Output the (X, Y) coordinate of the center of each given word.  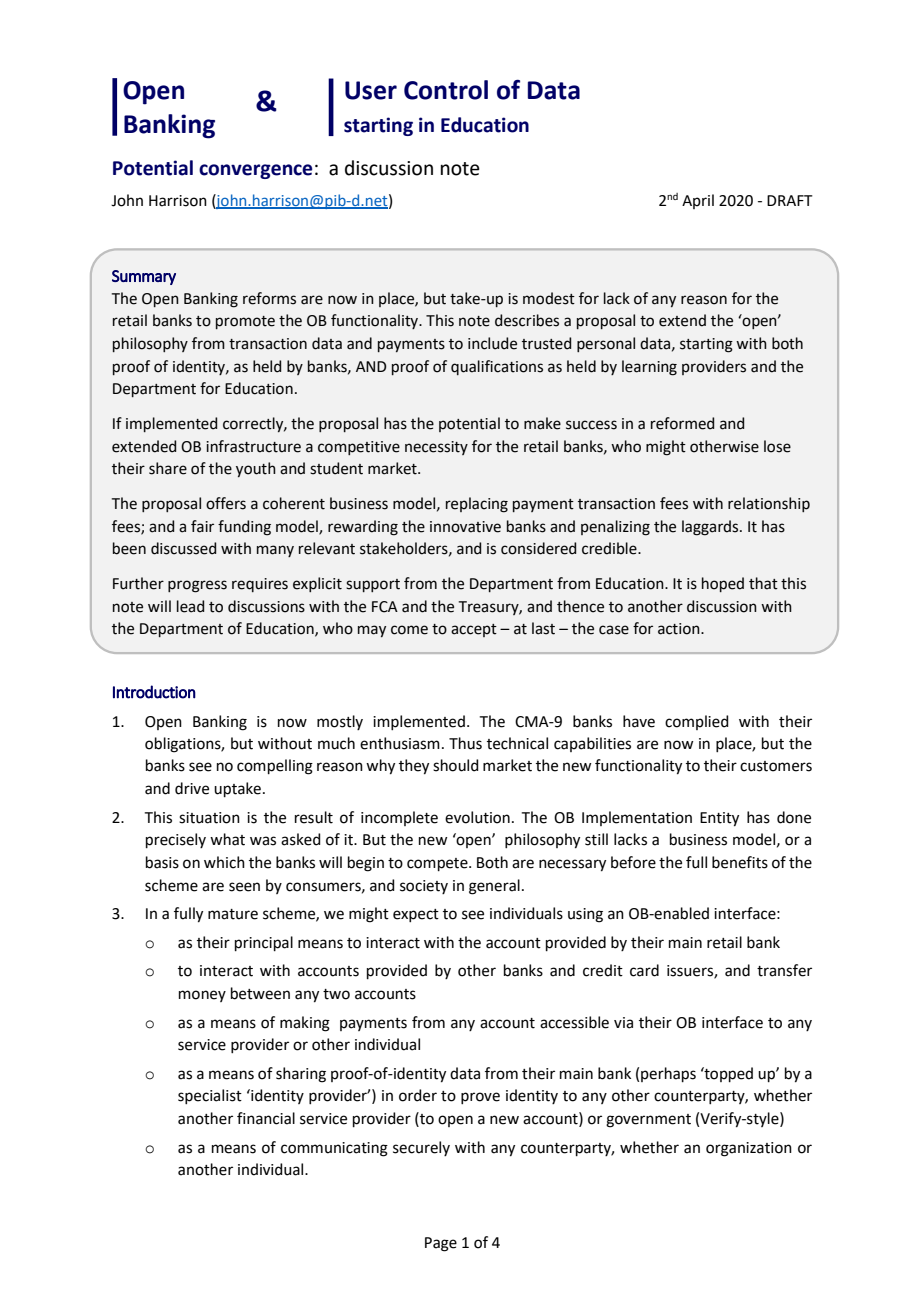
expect (416, 915)
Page (441, 1244)
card (644, 970)
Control (446, 90)
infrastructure (253, 446)
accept (474, 630)
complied (697, 722)
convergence (255, 171)
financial (266, 1118)
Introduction (154, 692)
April (698, 201)
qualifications (497, 367)
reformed (682, 423)
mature (233, 914)
